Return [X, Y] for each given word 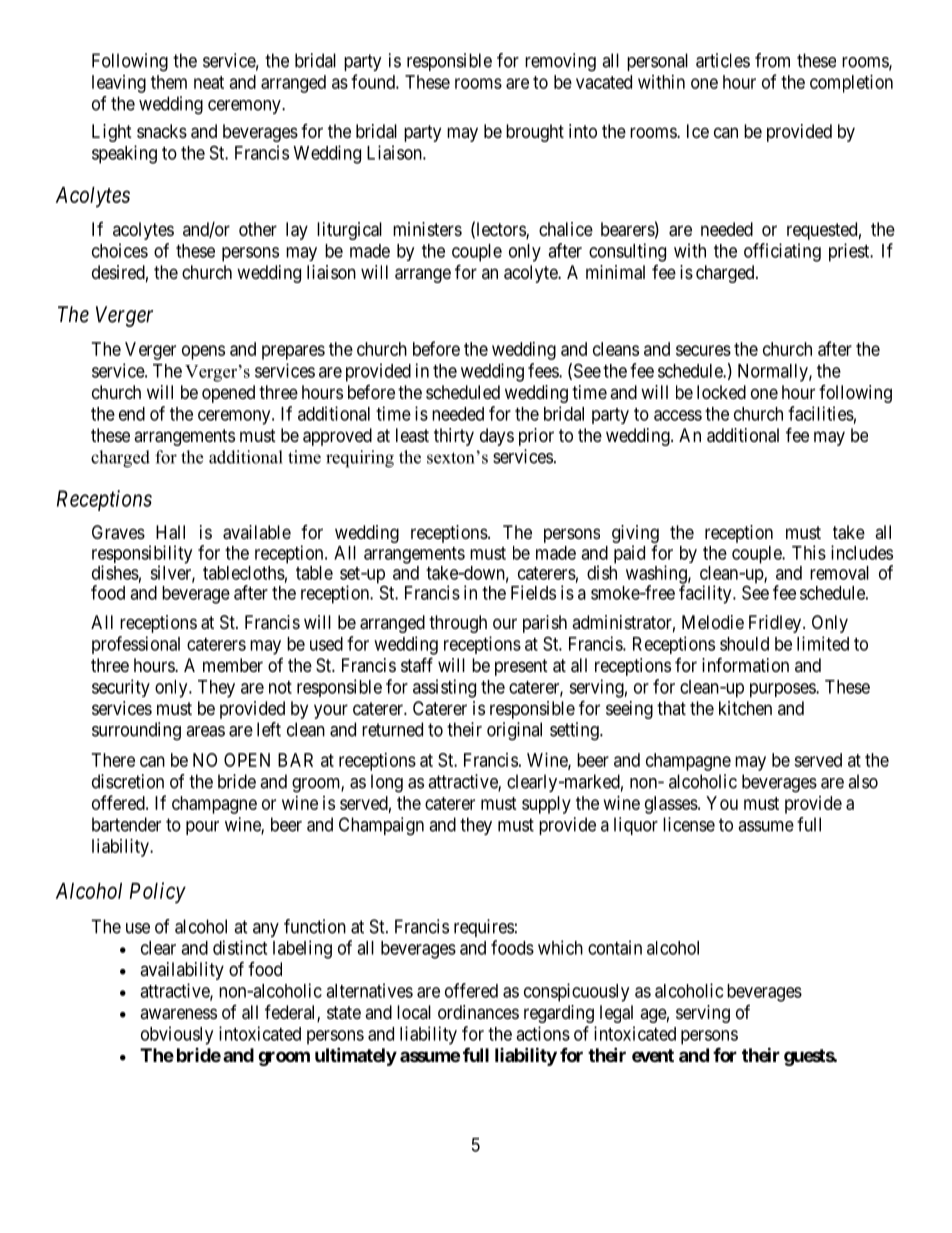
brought [535, 133]
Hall [170, 532]
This [809, 552]
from [772, 60]
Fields [533, 592]
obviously [177, 1035]
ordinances [478, 1012]
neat [209, 82]
